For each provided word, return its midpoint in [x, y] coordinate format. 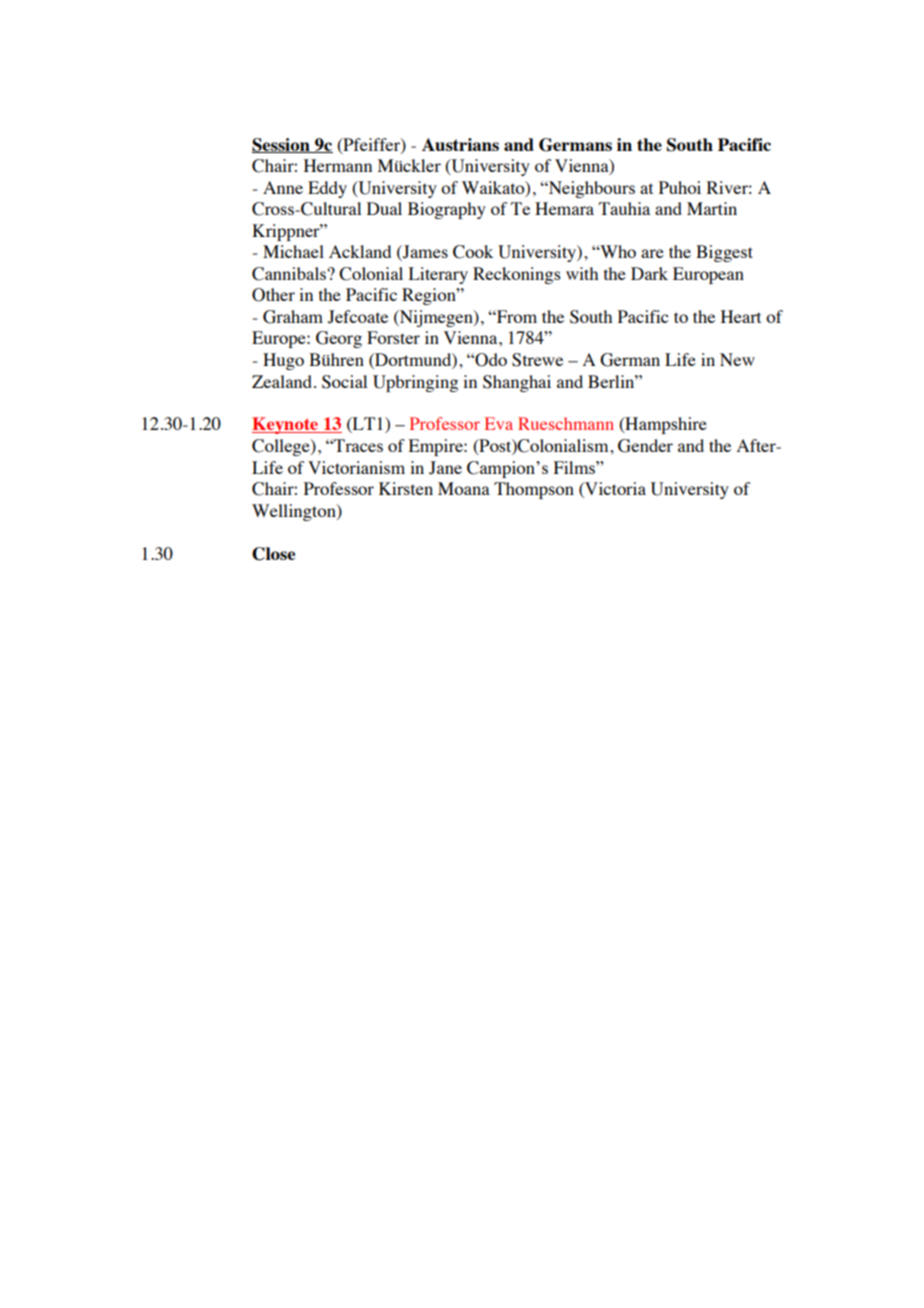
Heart [741, 316]
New [737, 359]
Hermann [338, 165]
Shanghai [517, 383]
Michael [293, 251]
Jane [445, 468]
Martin [712, 208]
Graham [293, 317]
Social [344, 382]
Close [273, 554]
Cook [473, 252]
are [652, 253]
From [516, 316]
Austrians [460, 144]
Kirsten [406, 488]
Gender [645, 446]
